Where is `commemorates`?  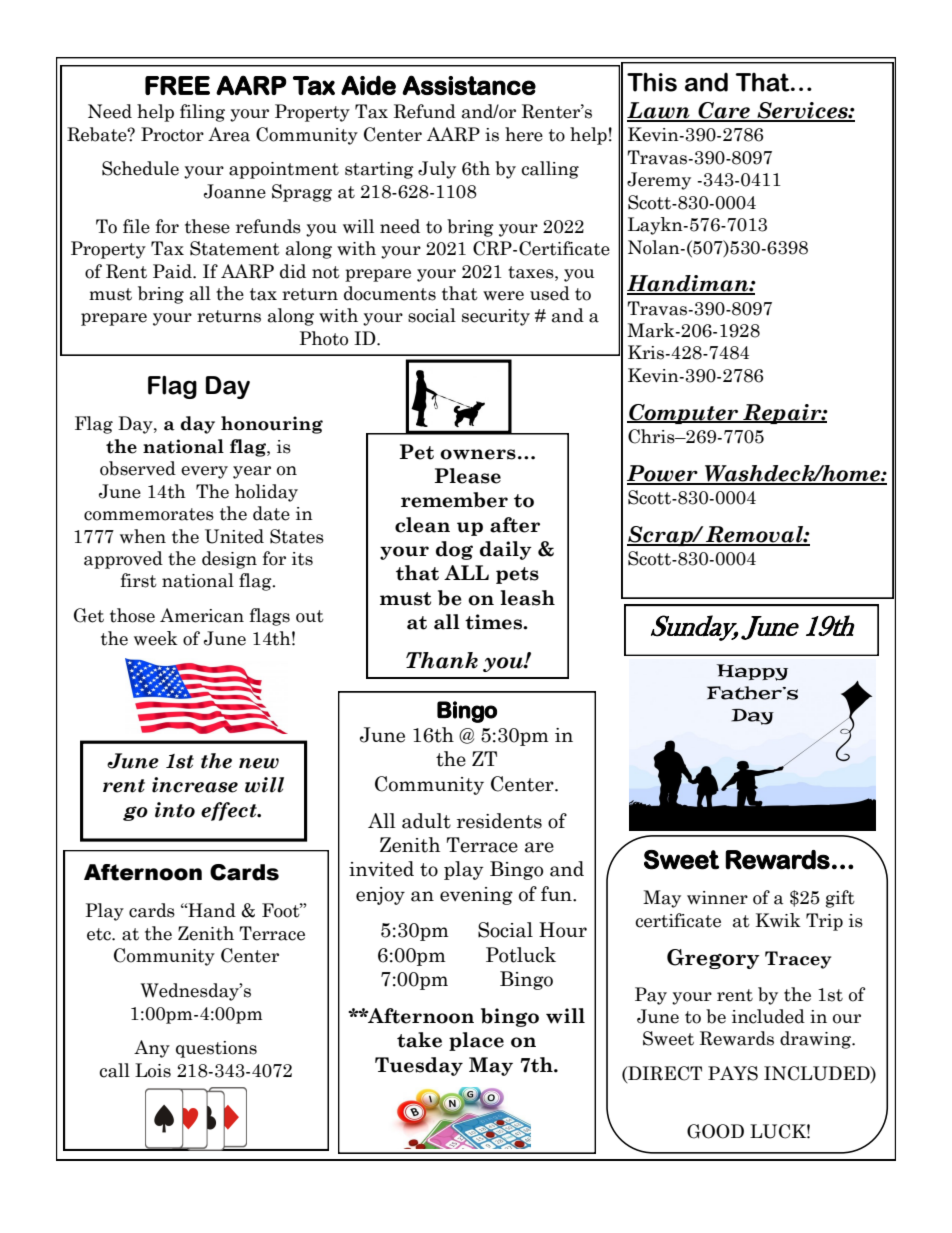
commemorates is located at coordinates (149, 514).
